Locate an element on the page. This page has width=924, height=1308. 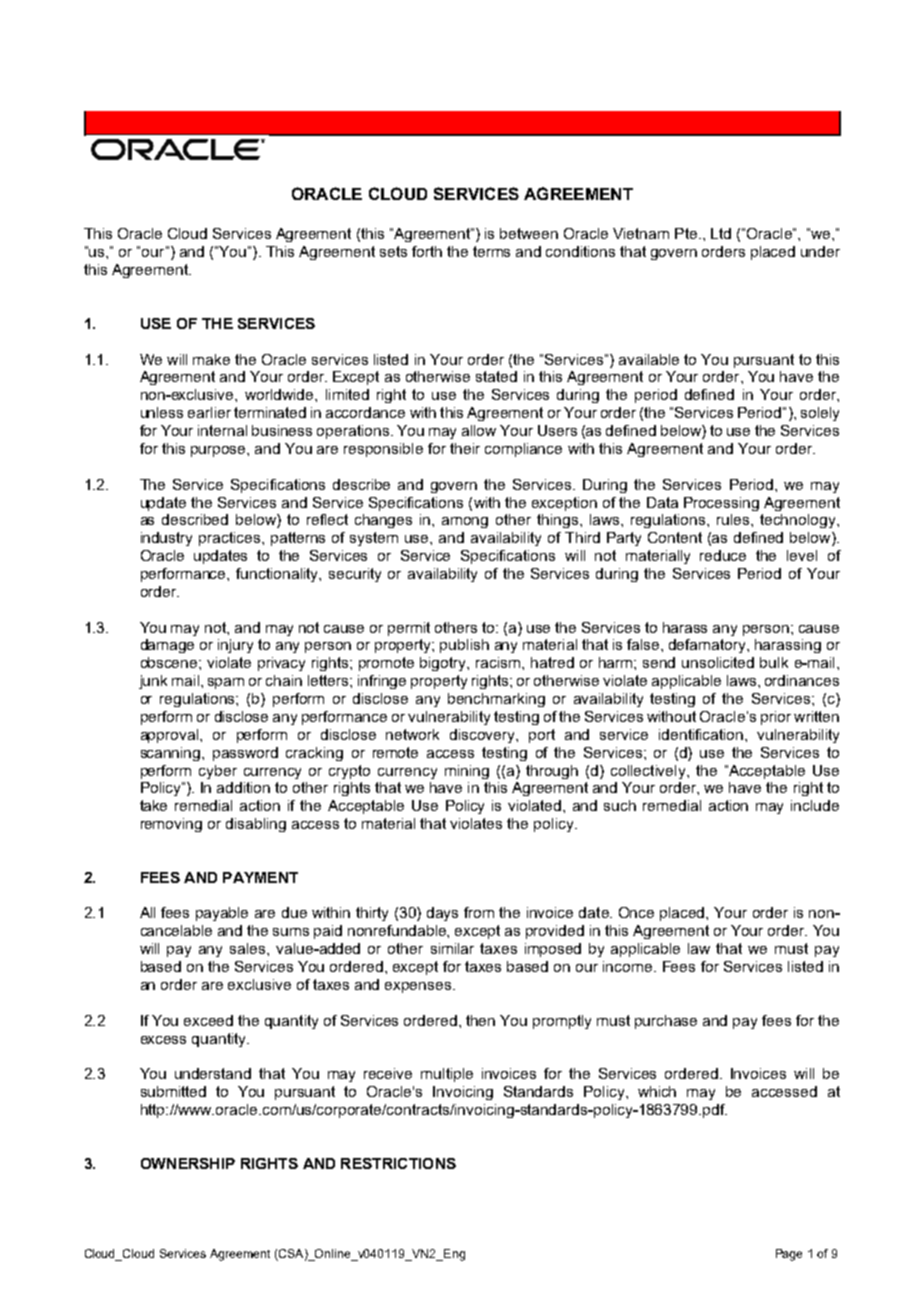
make is located at coordinates (211, 359).
